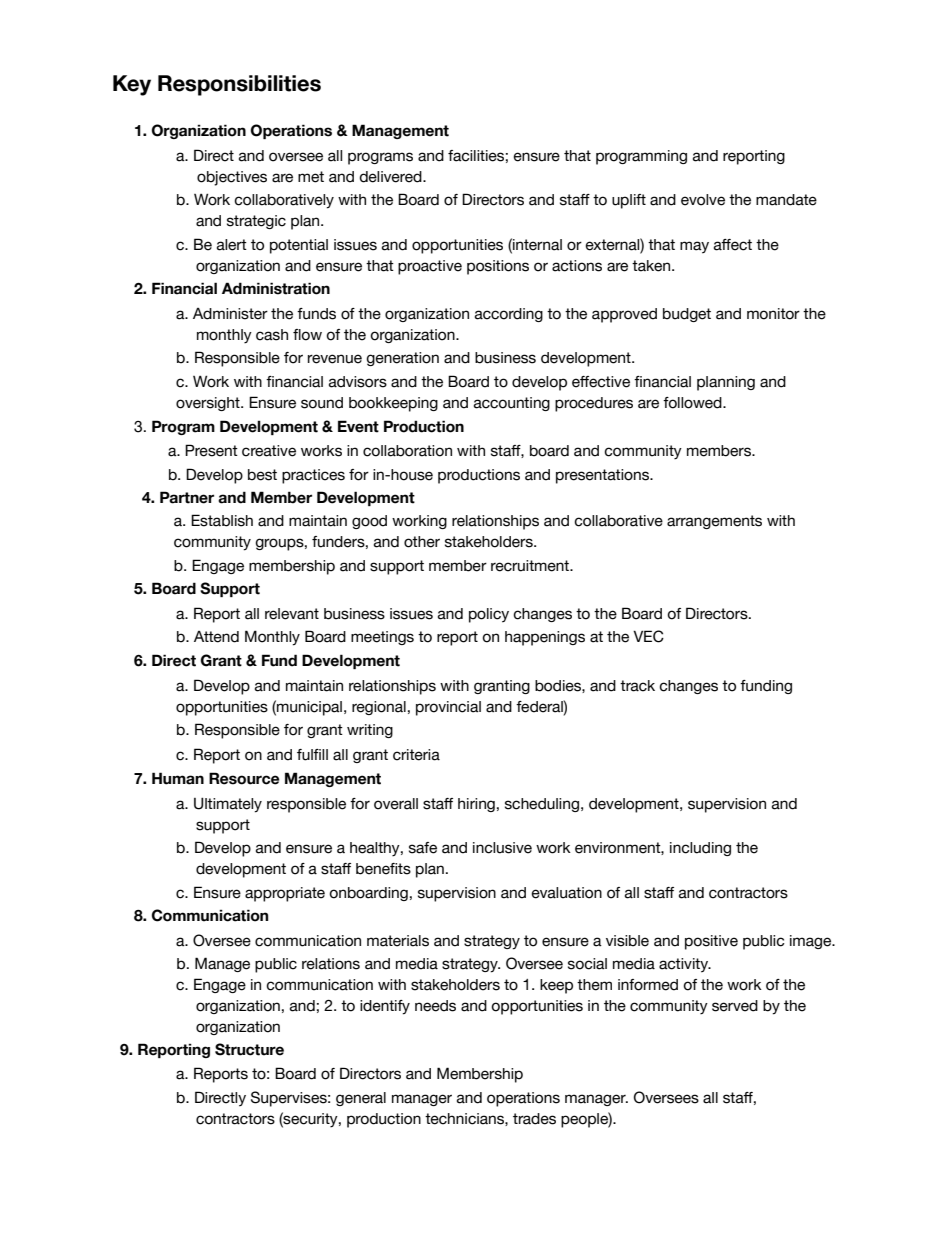 This image has width=952, height=1233. I want to click on Responsibilities, so click(239, 85).
